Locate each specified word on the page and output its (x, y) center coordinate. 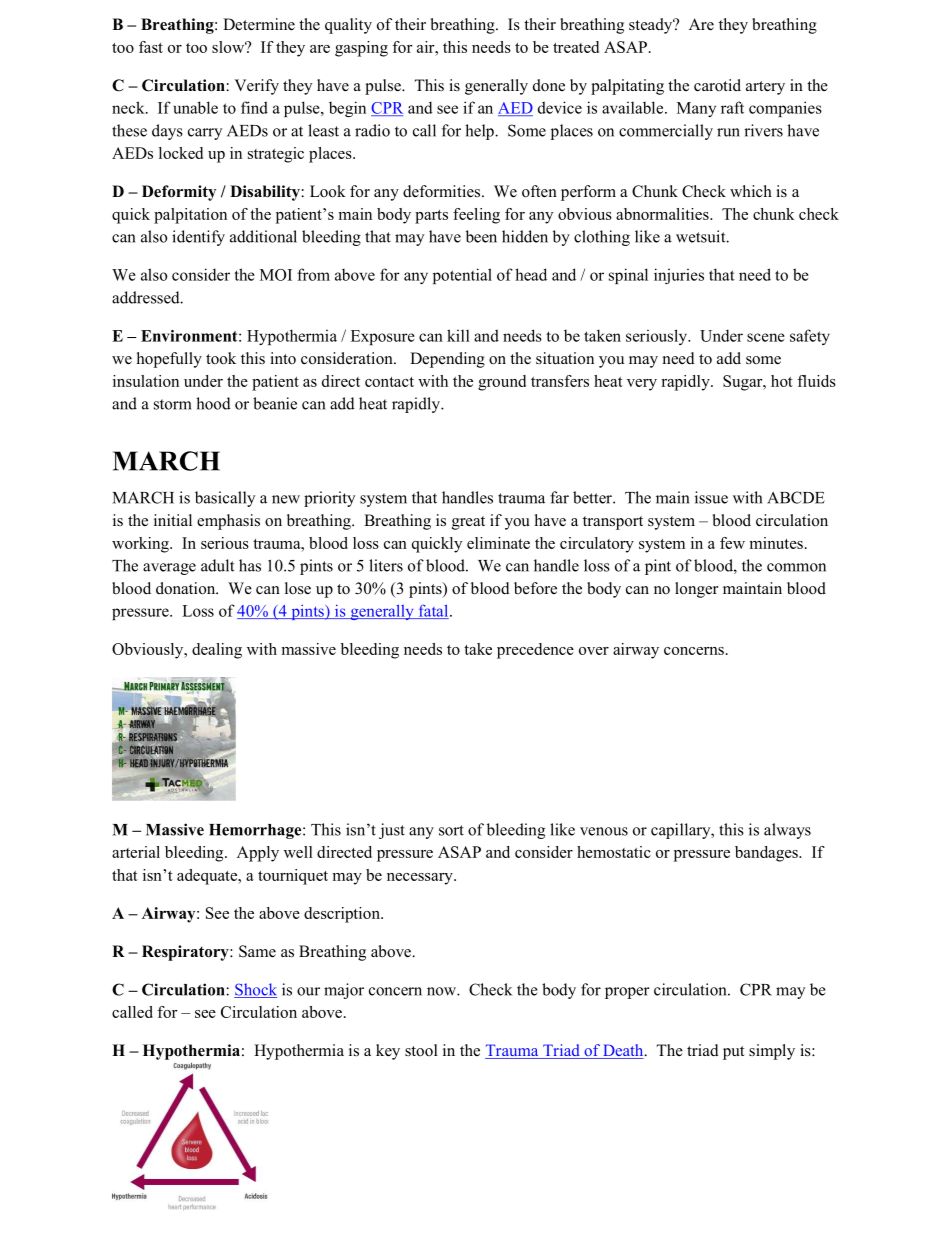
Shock (255, 990)
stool (421, 1050)
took (221, 358)
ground (502, 383)
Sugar (744, 383)
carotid (717, 85)
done (549, 85)
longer (696, 590)
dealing (217, 651)
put (733, 1053)
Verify (256, 87)
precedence (535, 651)
